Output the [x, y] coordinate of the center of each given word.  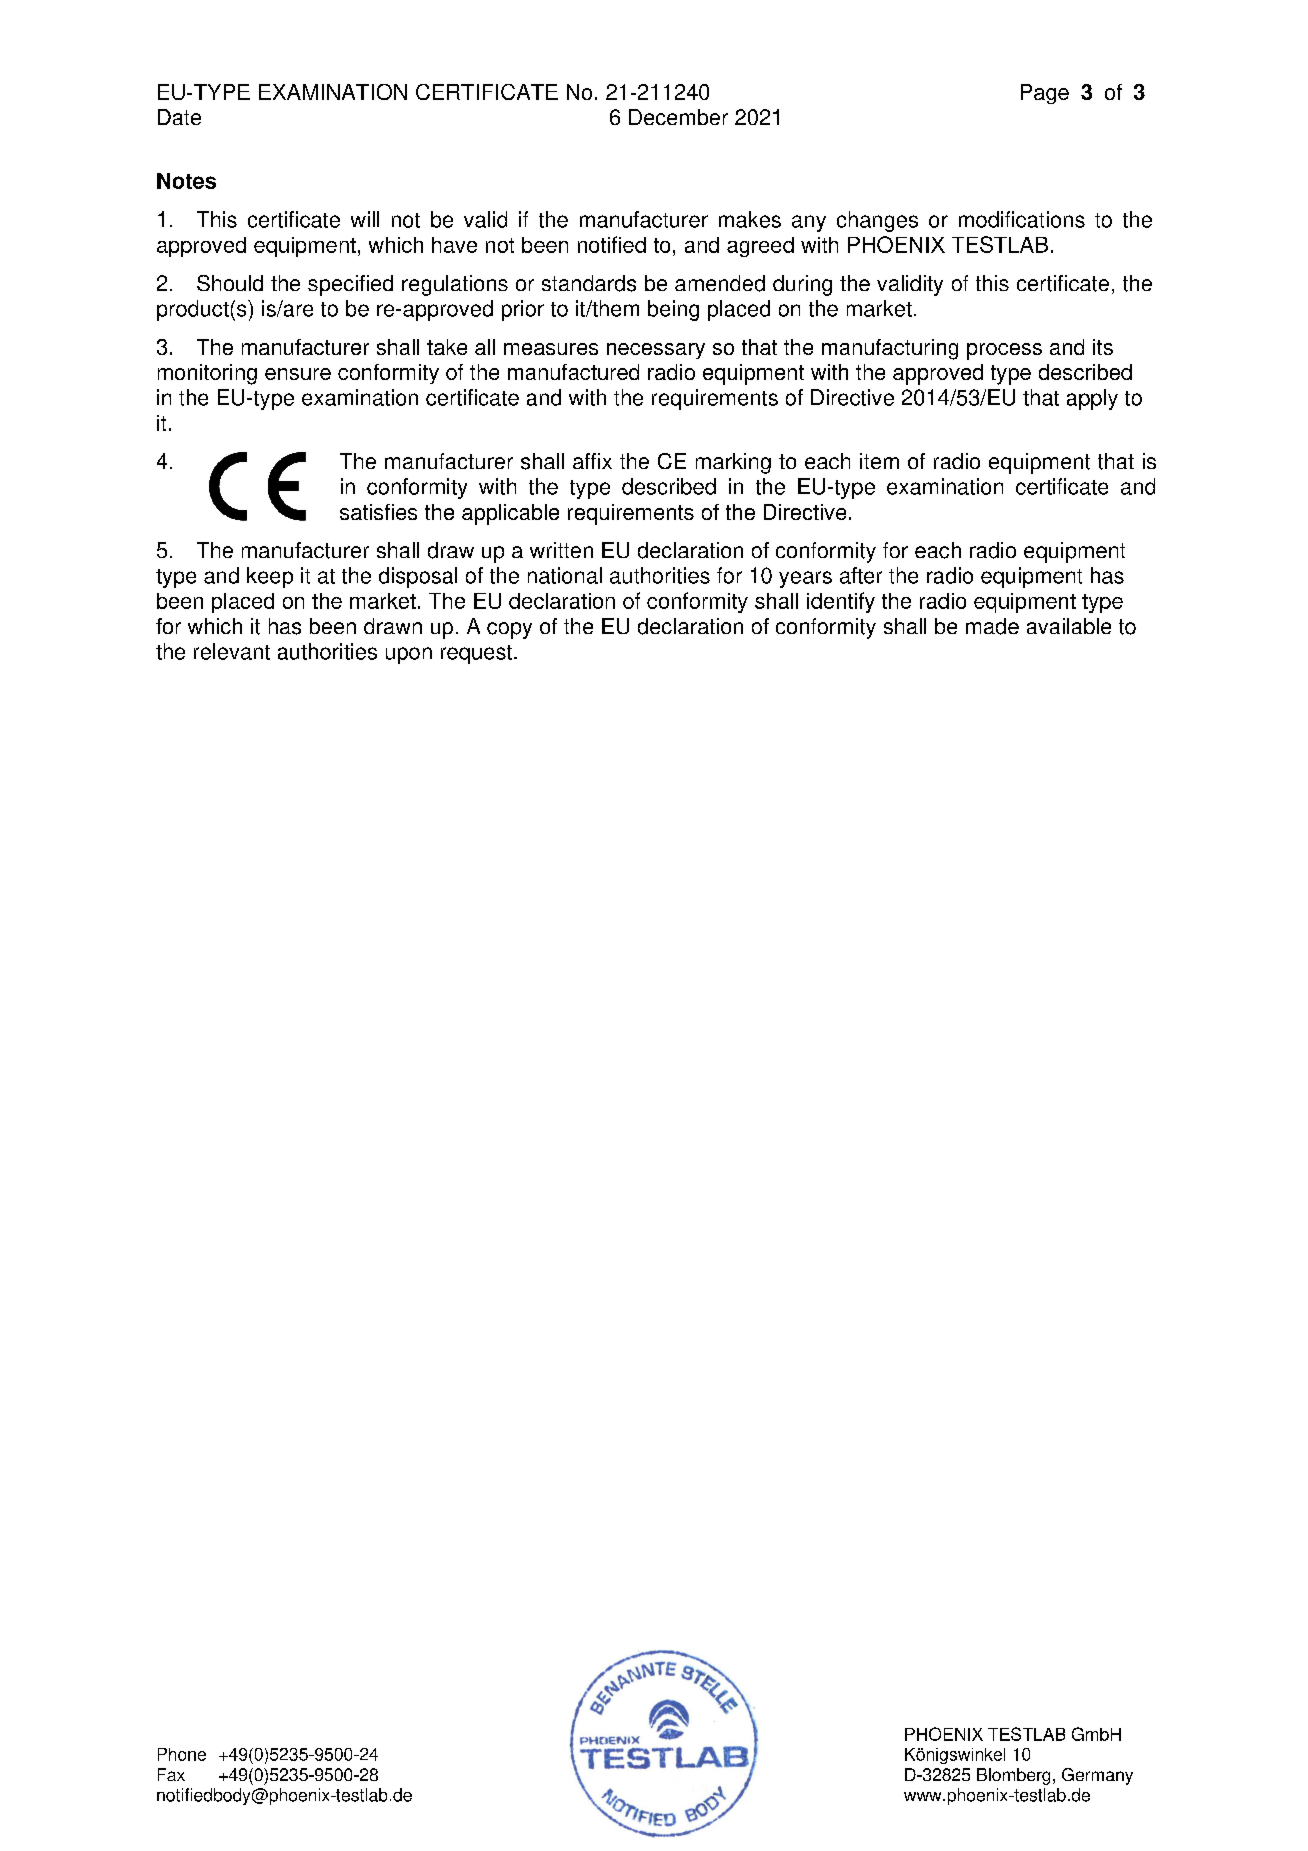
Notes [186, 181]
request [478, 654]
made [992, 626]
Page [1045, 94]
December [678, 117]
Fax [171, 1774]
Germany [1097, 1776]
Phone [182, 1754]
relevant [232, 651]
